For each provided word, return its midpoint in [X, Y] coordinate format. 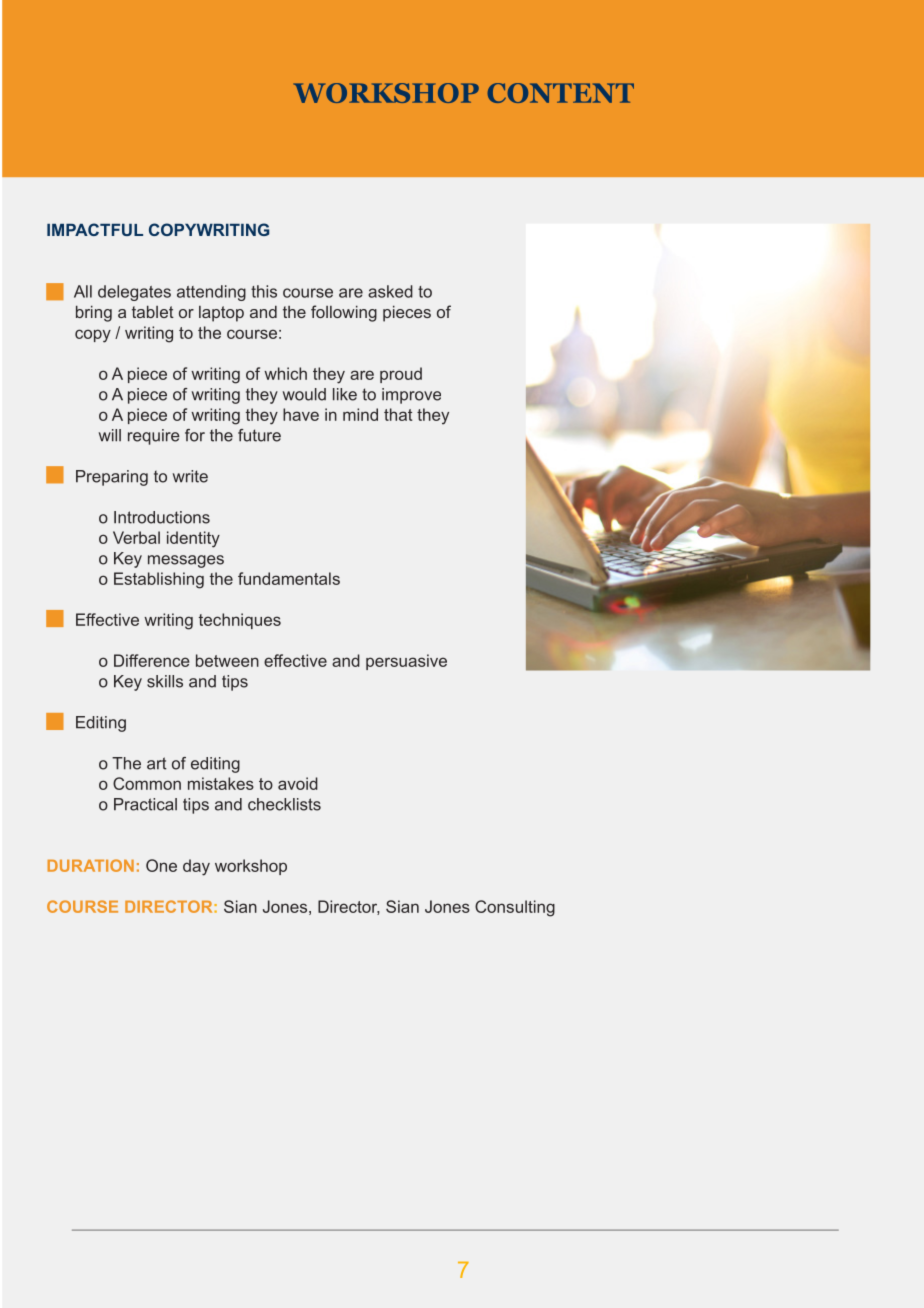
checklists [284, 804]
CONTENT [560, 93]
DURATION [90, 865]
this [264, 291]
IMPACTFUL [95, 229]
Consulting [515, 908]
